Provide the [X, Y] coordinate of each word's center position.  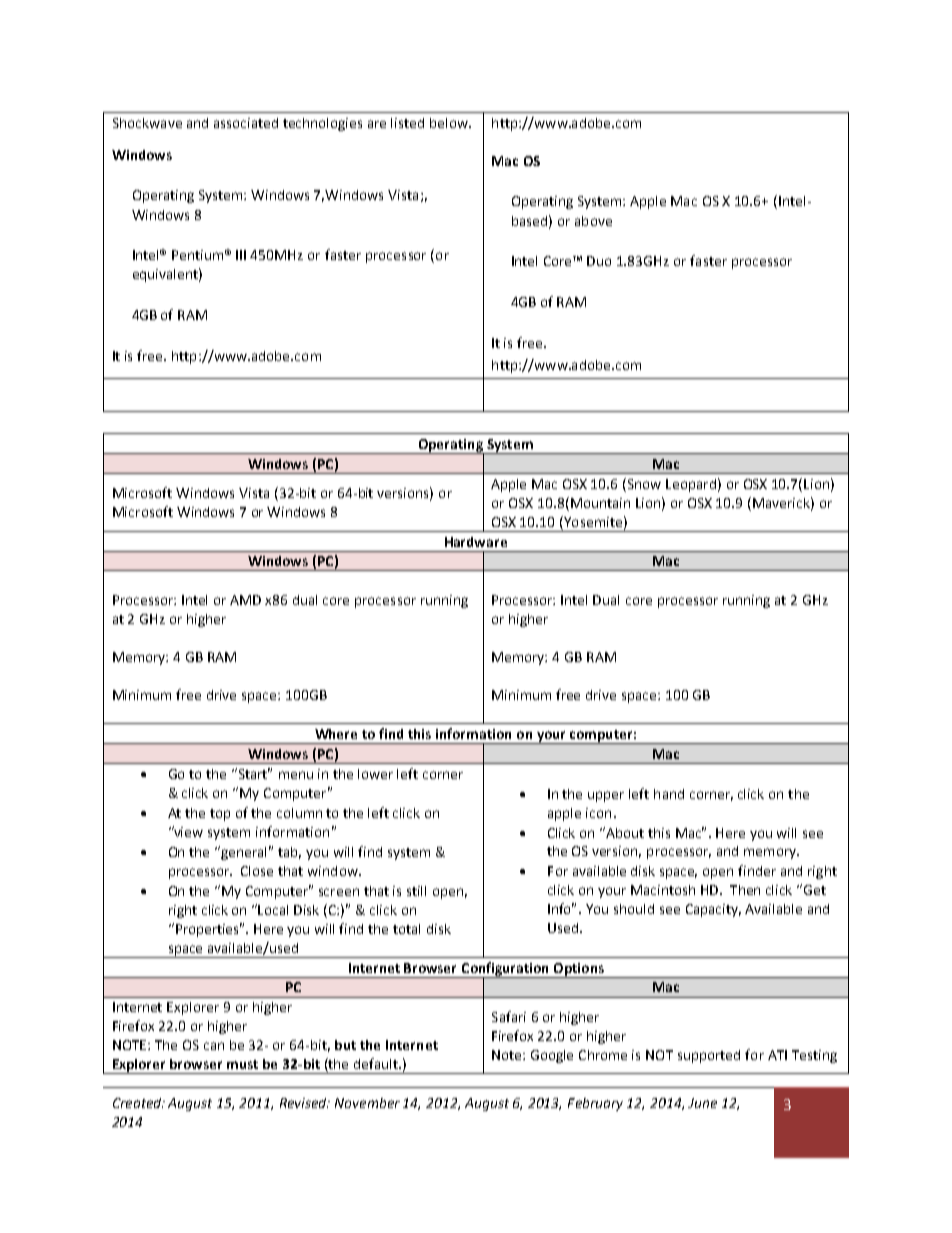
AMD [245, 600]
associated [246, 123]
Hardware [476, 542]
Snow [643, 483]
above [593, 221]
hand [669, 794]
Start [253, 773]
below [450, 123]
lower [375, 774]
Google [552, 1056]
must [242, 1064]
